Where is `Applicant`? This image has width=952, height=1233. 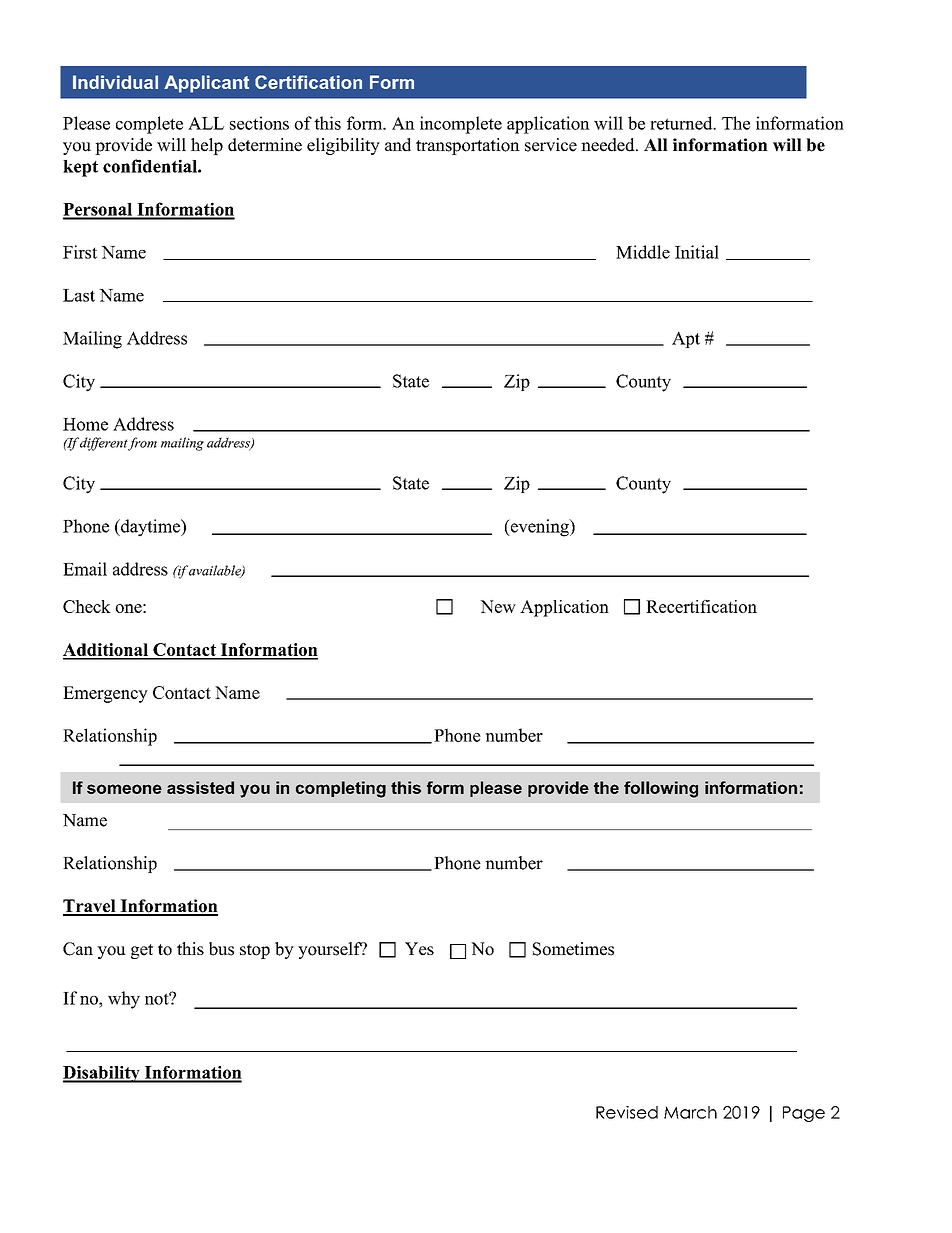
Applicant is located at coordinates (206, 84).
